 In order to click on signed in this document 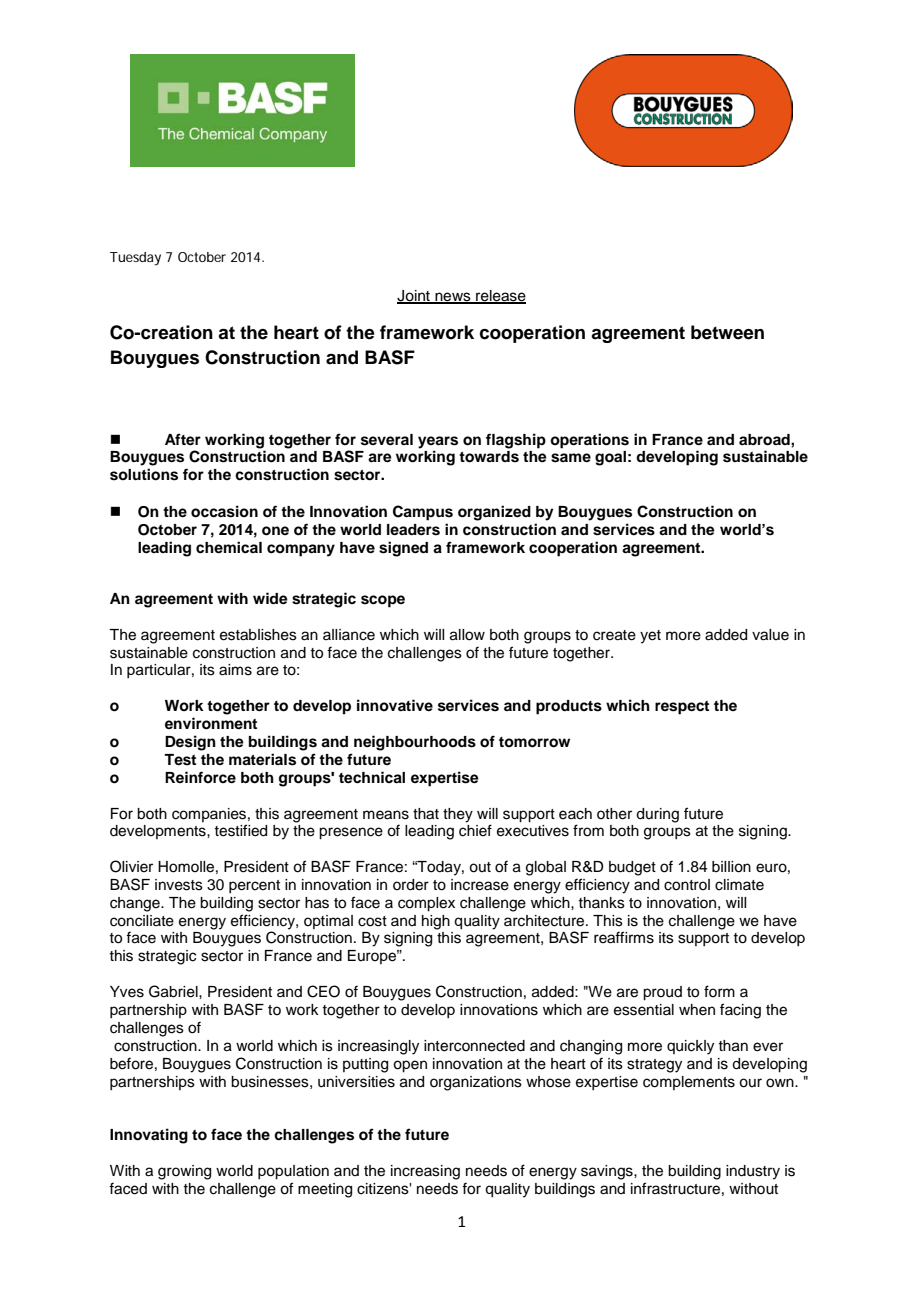, I will do `click(403, 549)`.
